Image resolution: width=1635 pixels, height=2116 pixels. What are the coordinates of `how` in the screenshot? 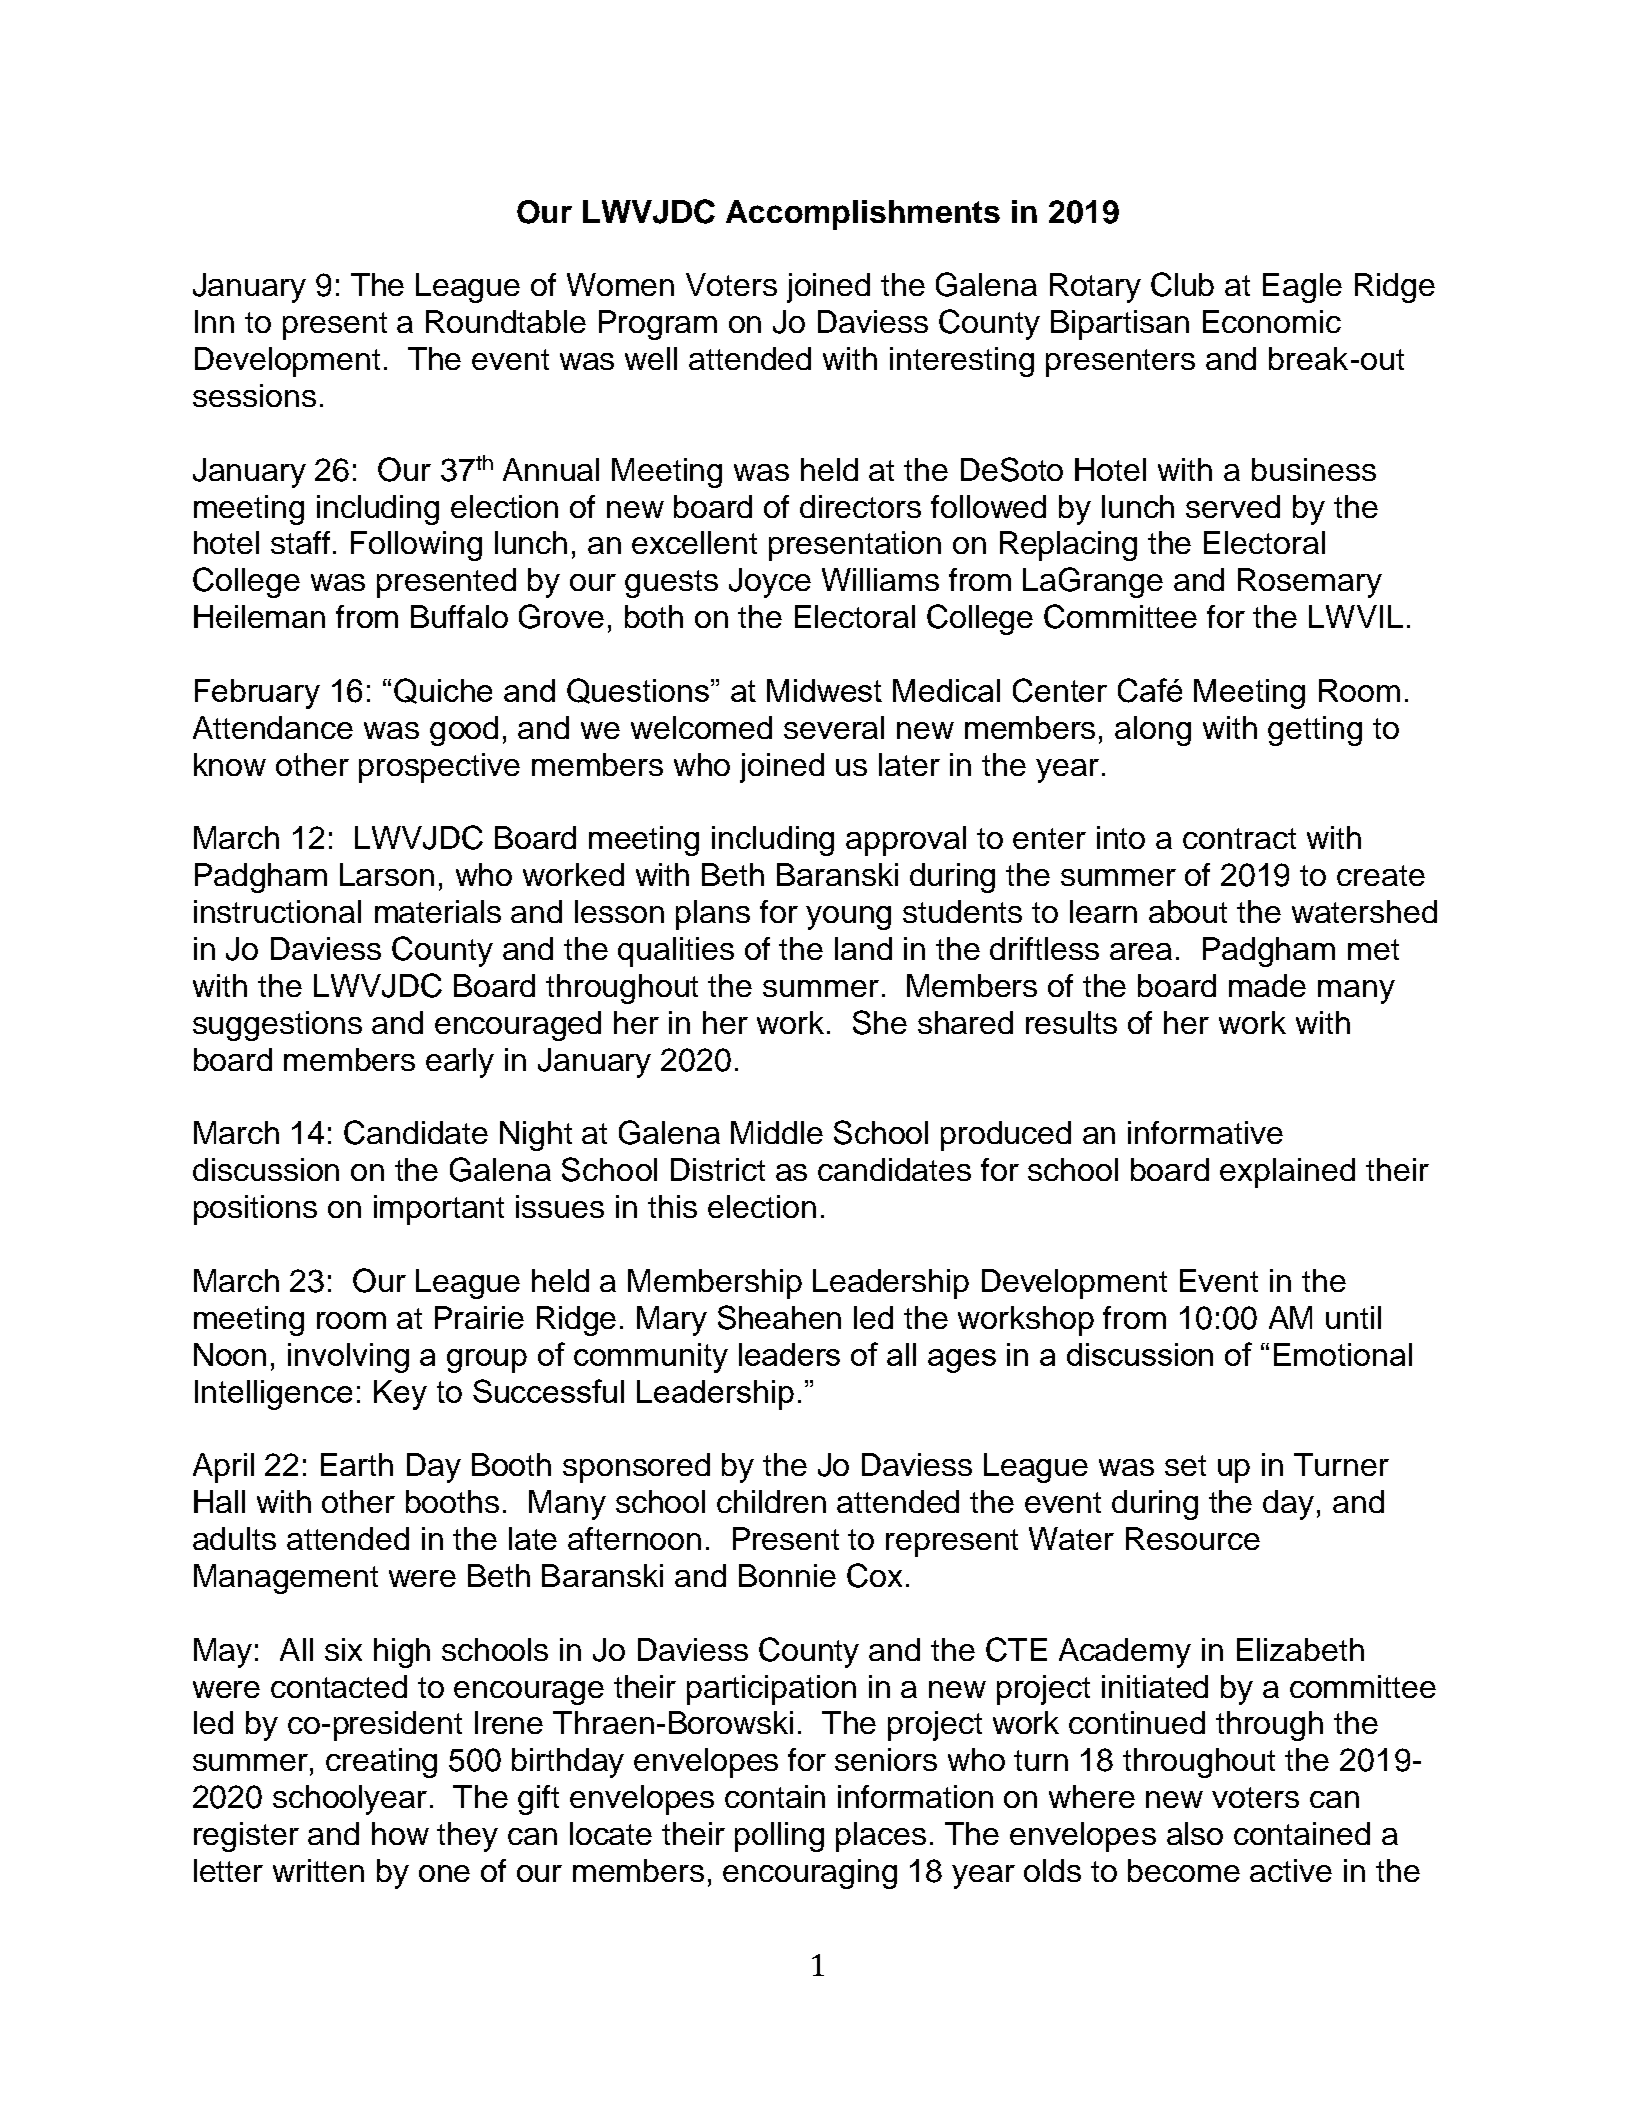 It's located at (400, 1833).
